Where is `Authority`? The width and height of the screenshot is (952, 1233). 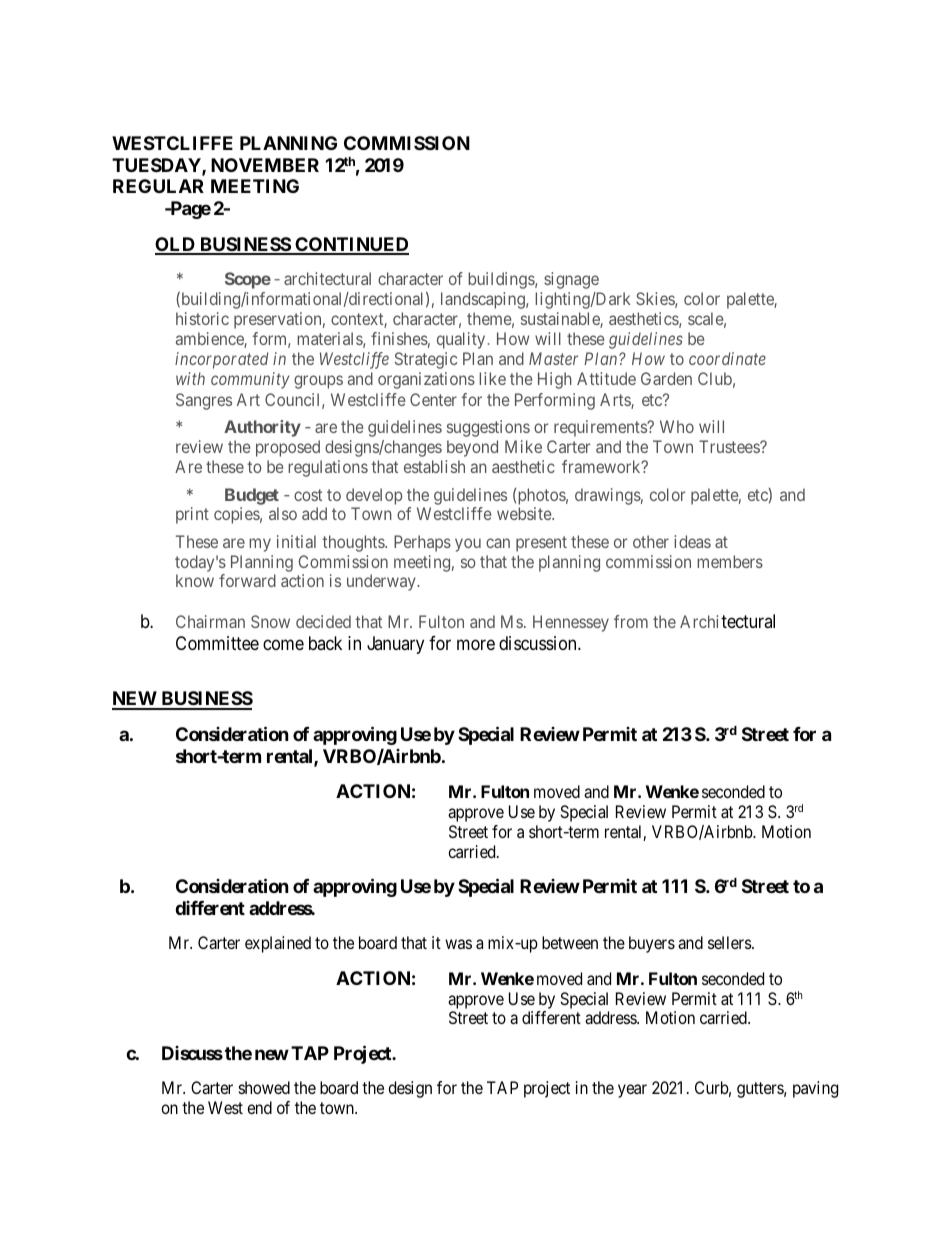 Authority is located at coordinates (262, 428).
